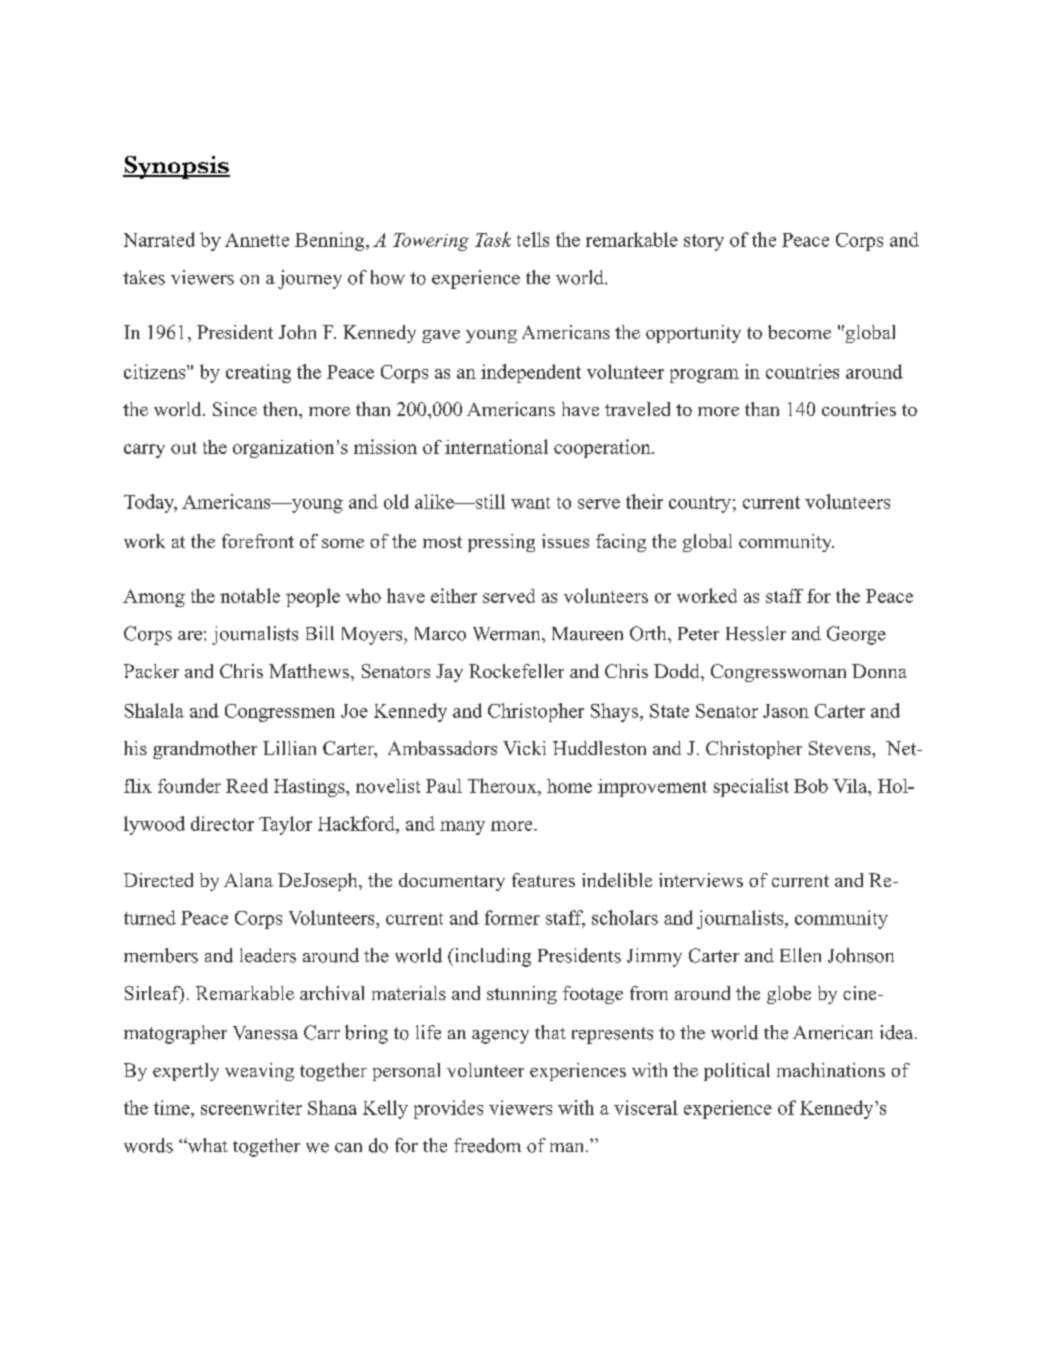 This page has height=1356, width=1048. What do you see at coordinates (151, 671) in the page?
I see `Packer` at bounding box center [151, 671].
